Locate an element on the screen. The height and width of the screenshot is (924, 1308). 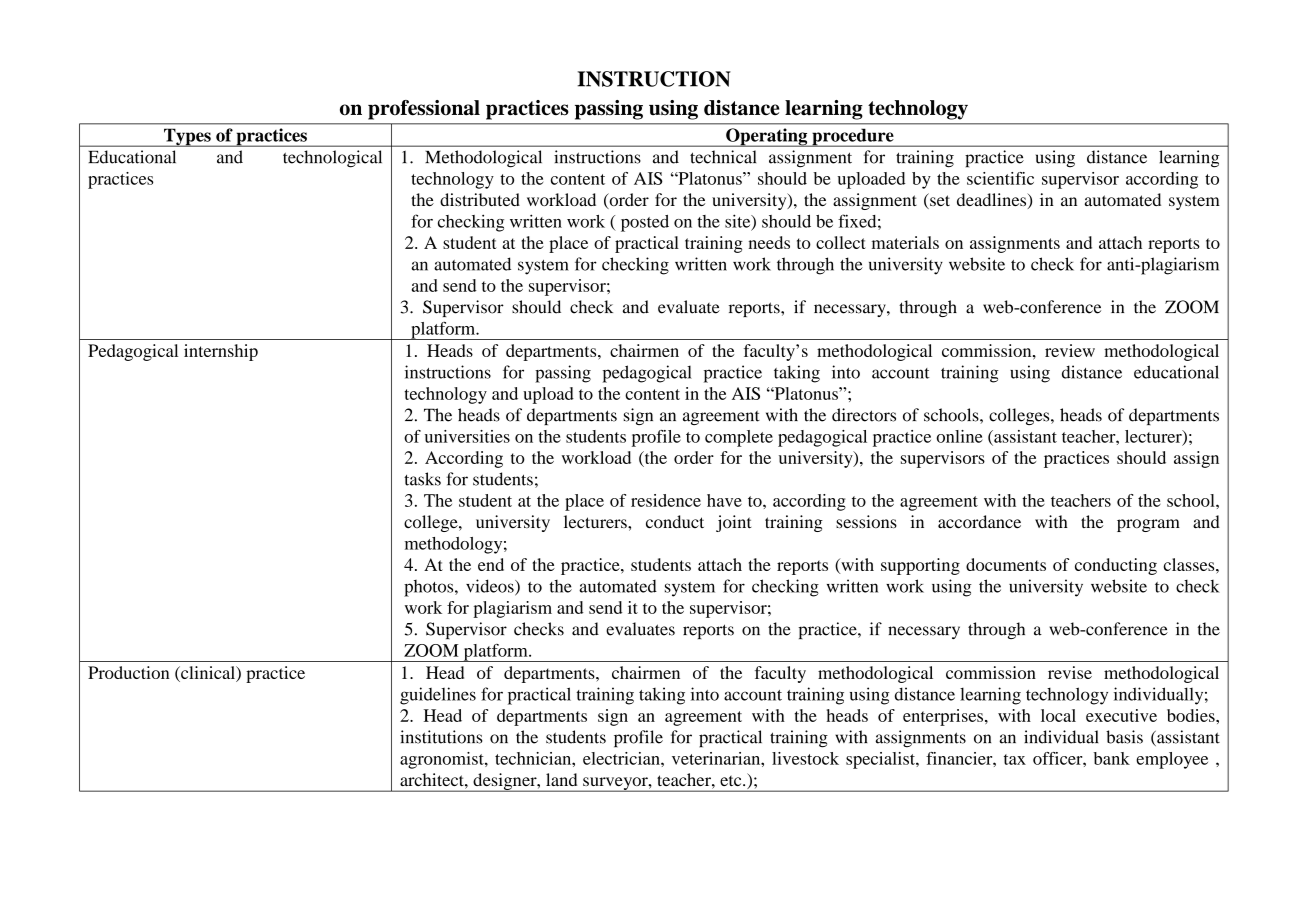
internship is located at coordinates (221, 352).
